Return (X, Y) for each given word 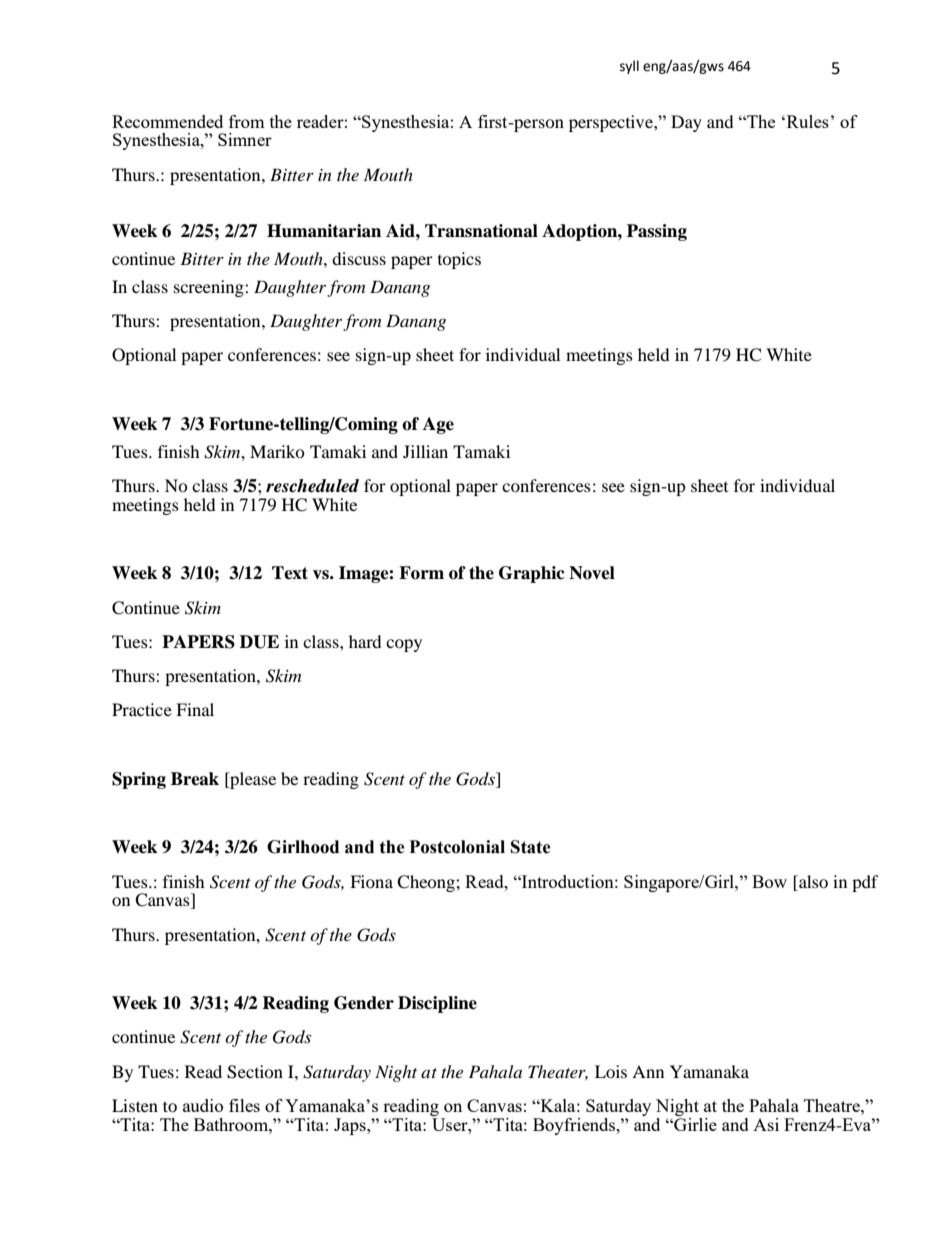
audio (203, 1105)
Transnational (481, 231)
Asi (766, 1124)
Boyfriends (575, 1126)
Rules (806, 121)
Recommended (167, 121)
